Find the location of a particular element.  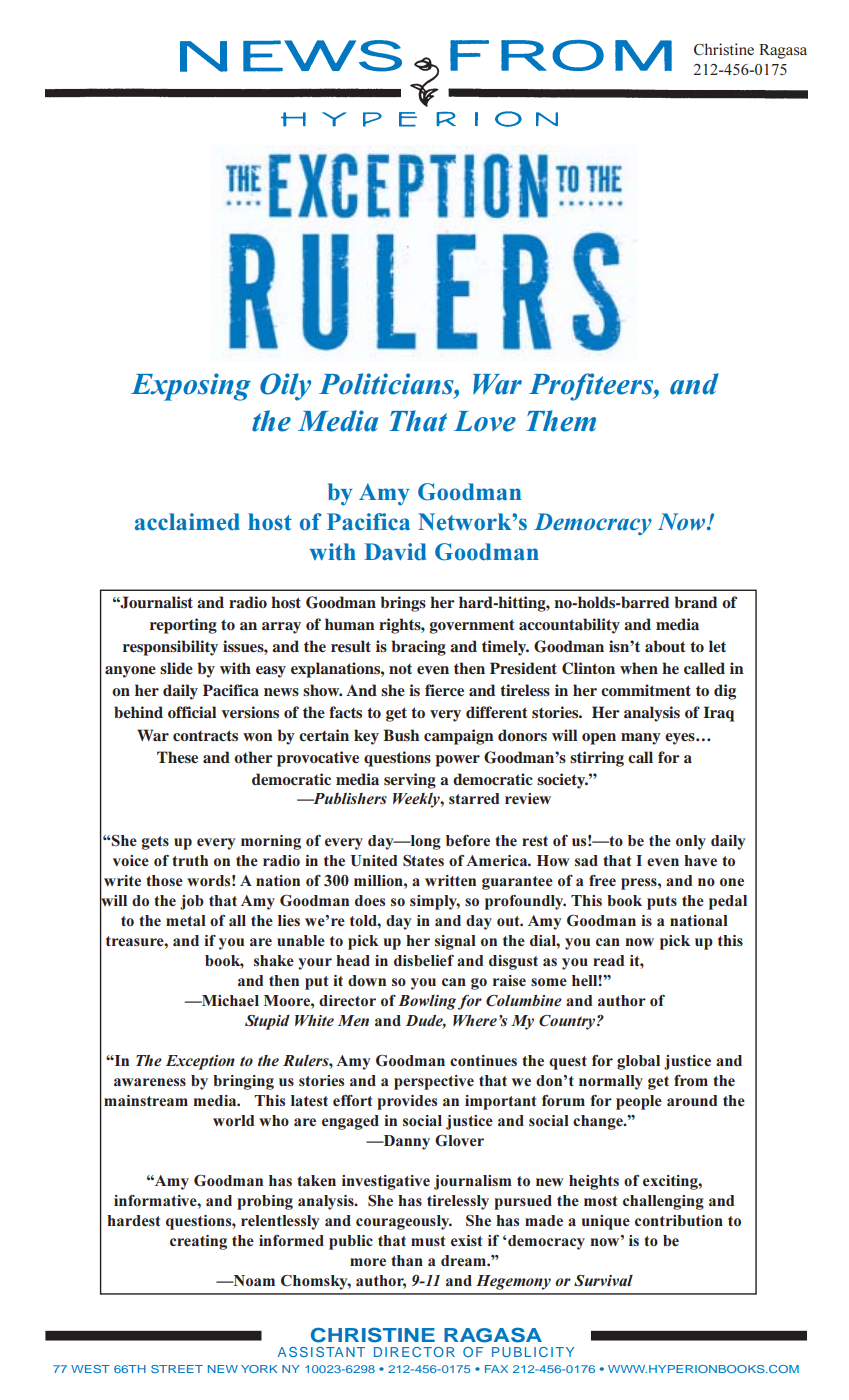

brings is located at coordinates (403, 604).
